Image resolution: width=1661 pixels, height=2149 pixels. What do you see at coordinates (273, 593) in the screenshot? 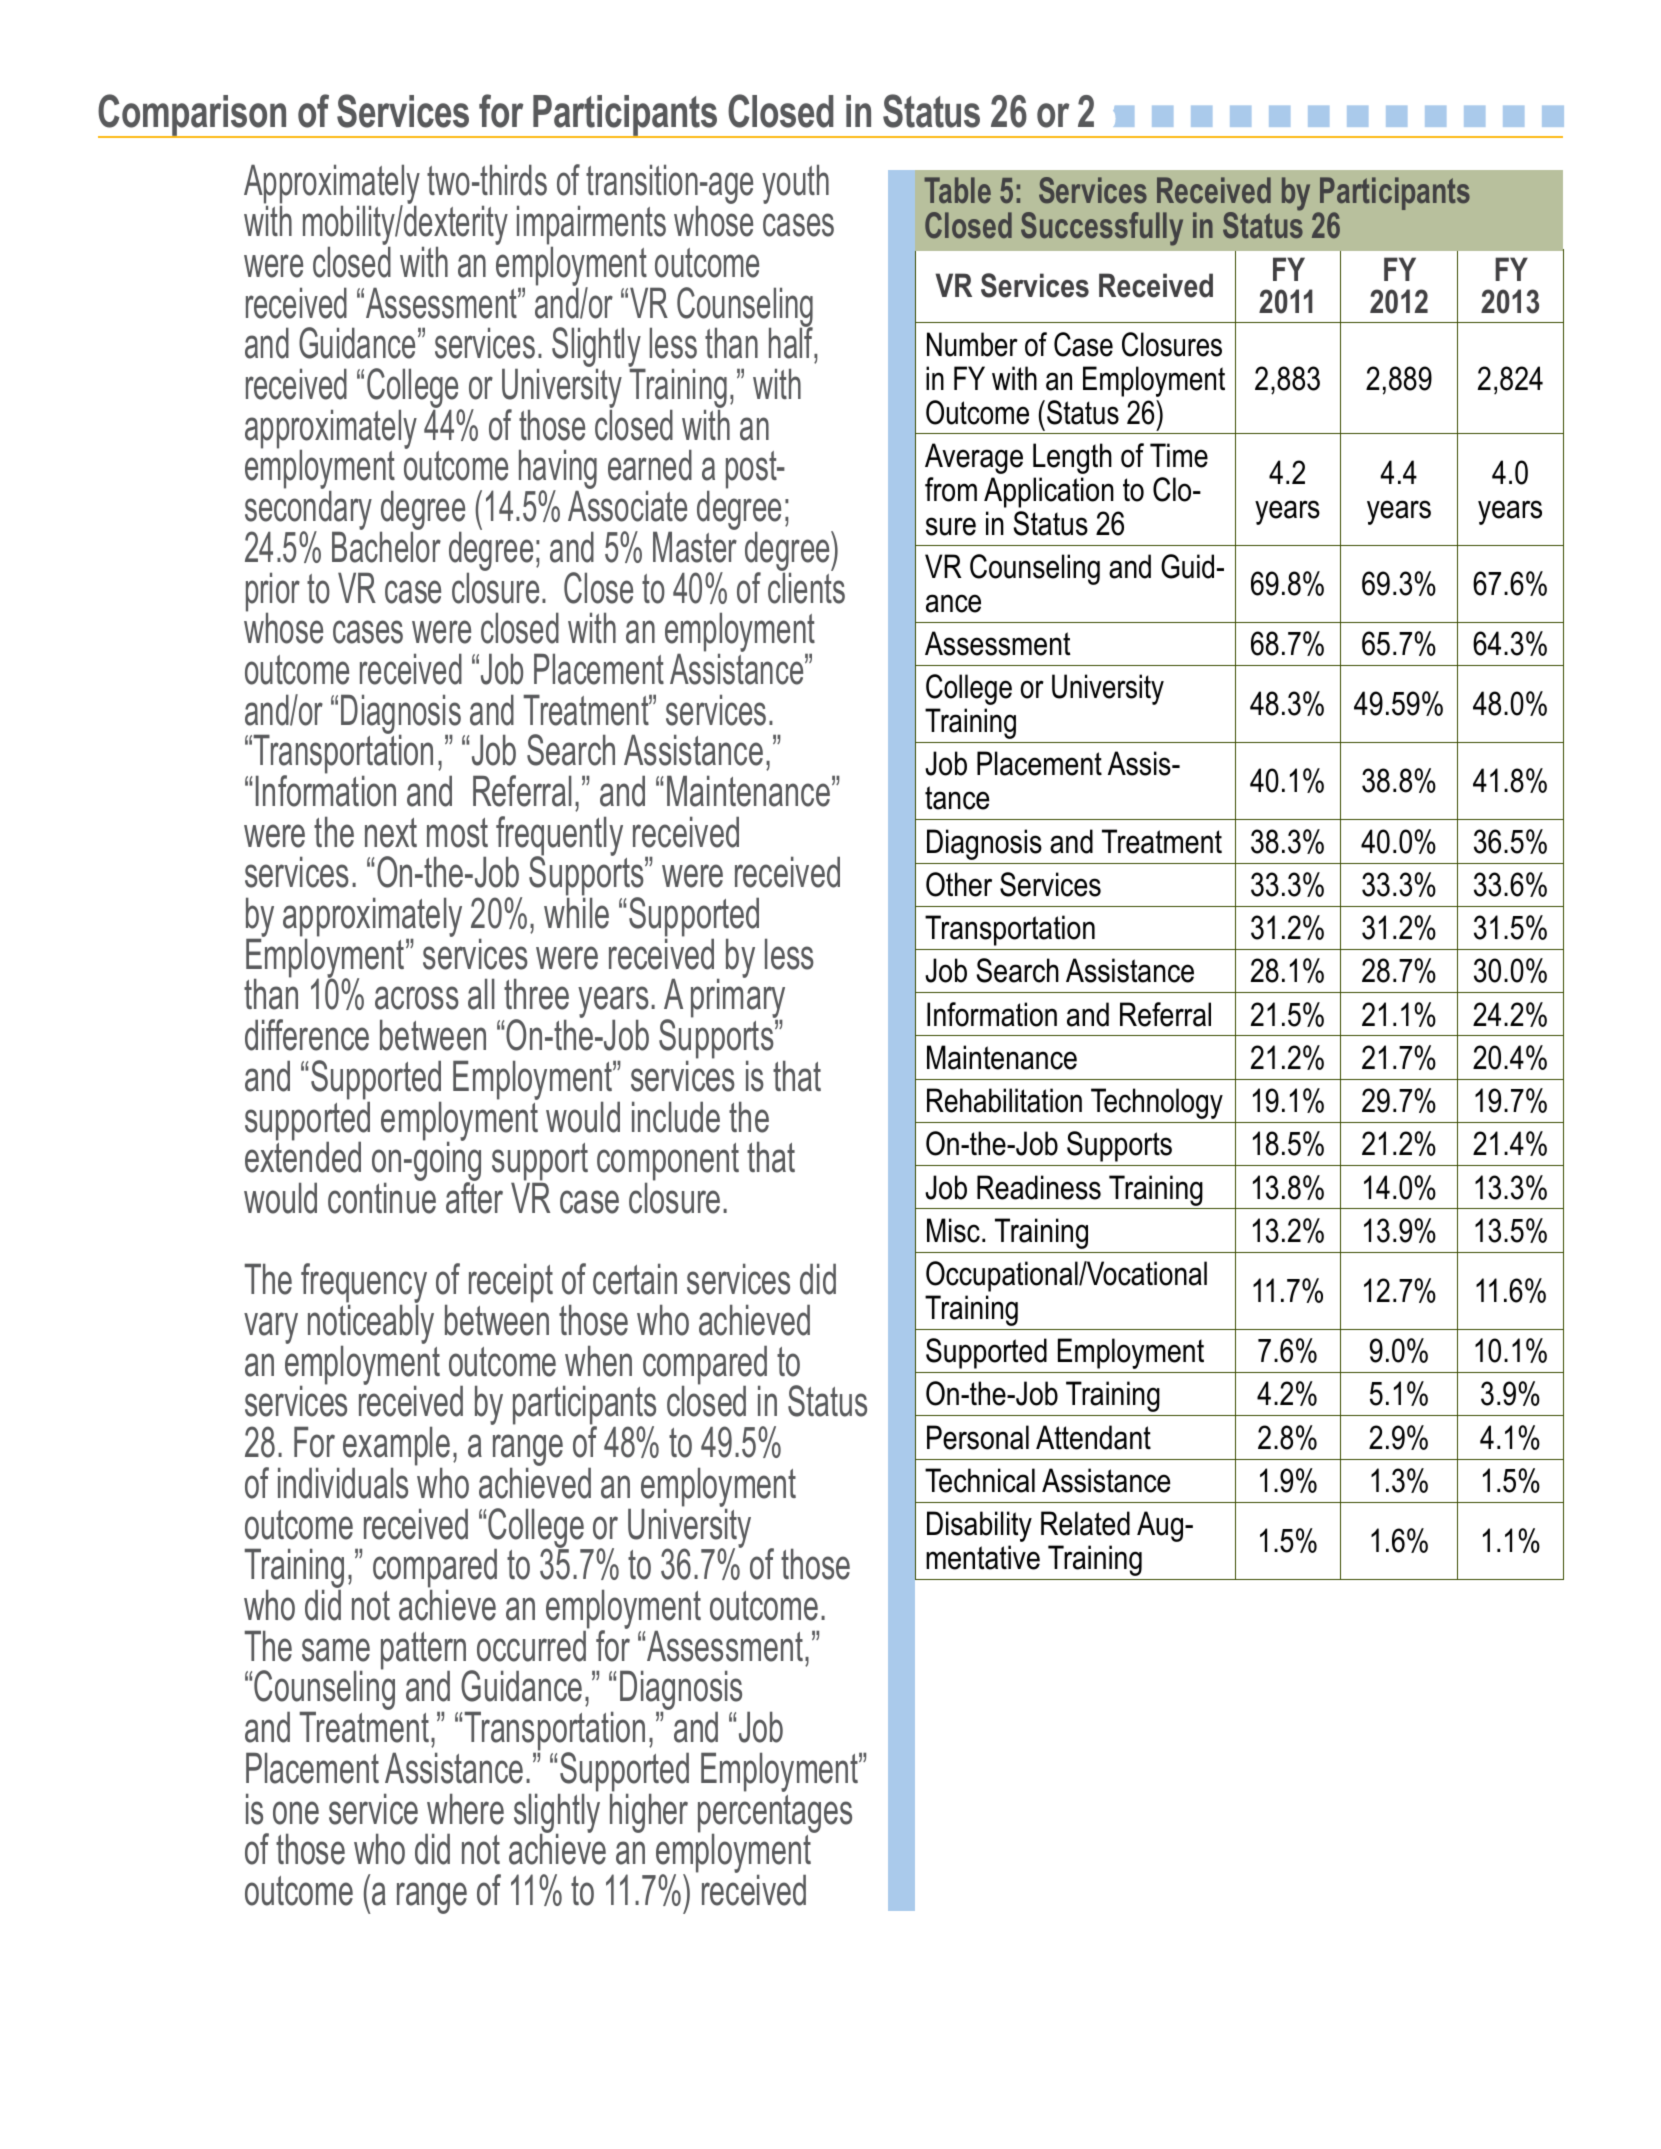
I see `prior` at bounding box center [273, 593].
